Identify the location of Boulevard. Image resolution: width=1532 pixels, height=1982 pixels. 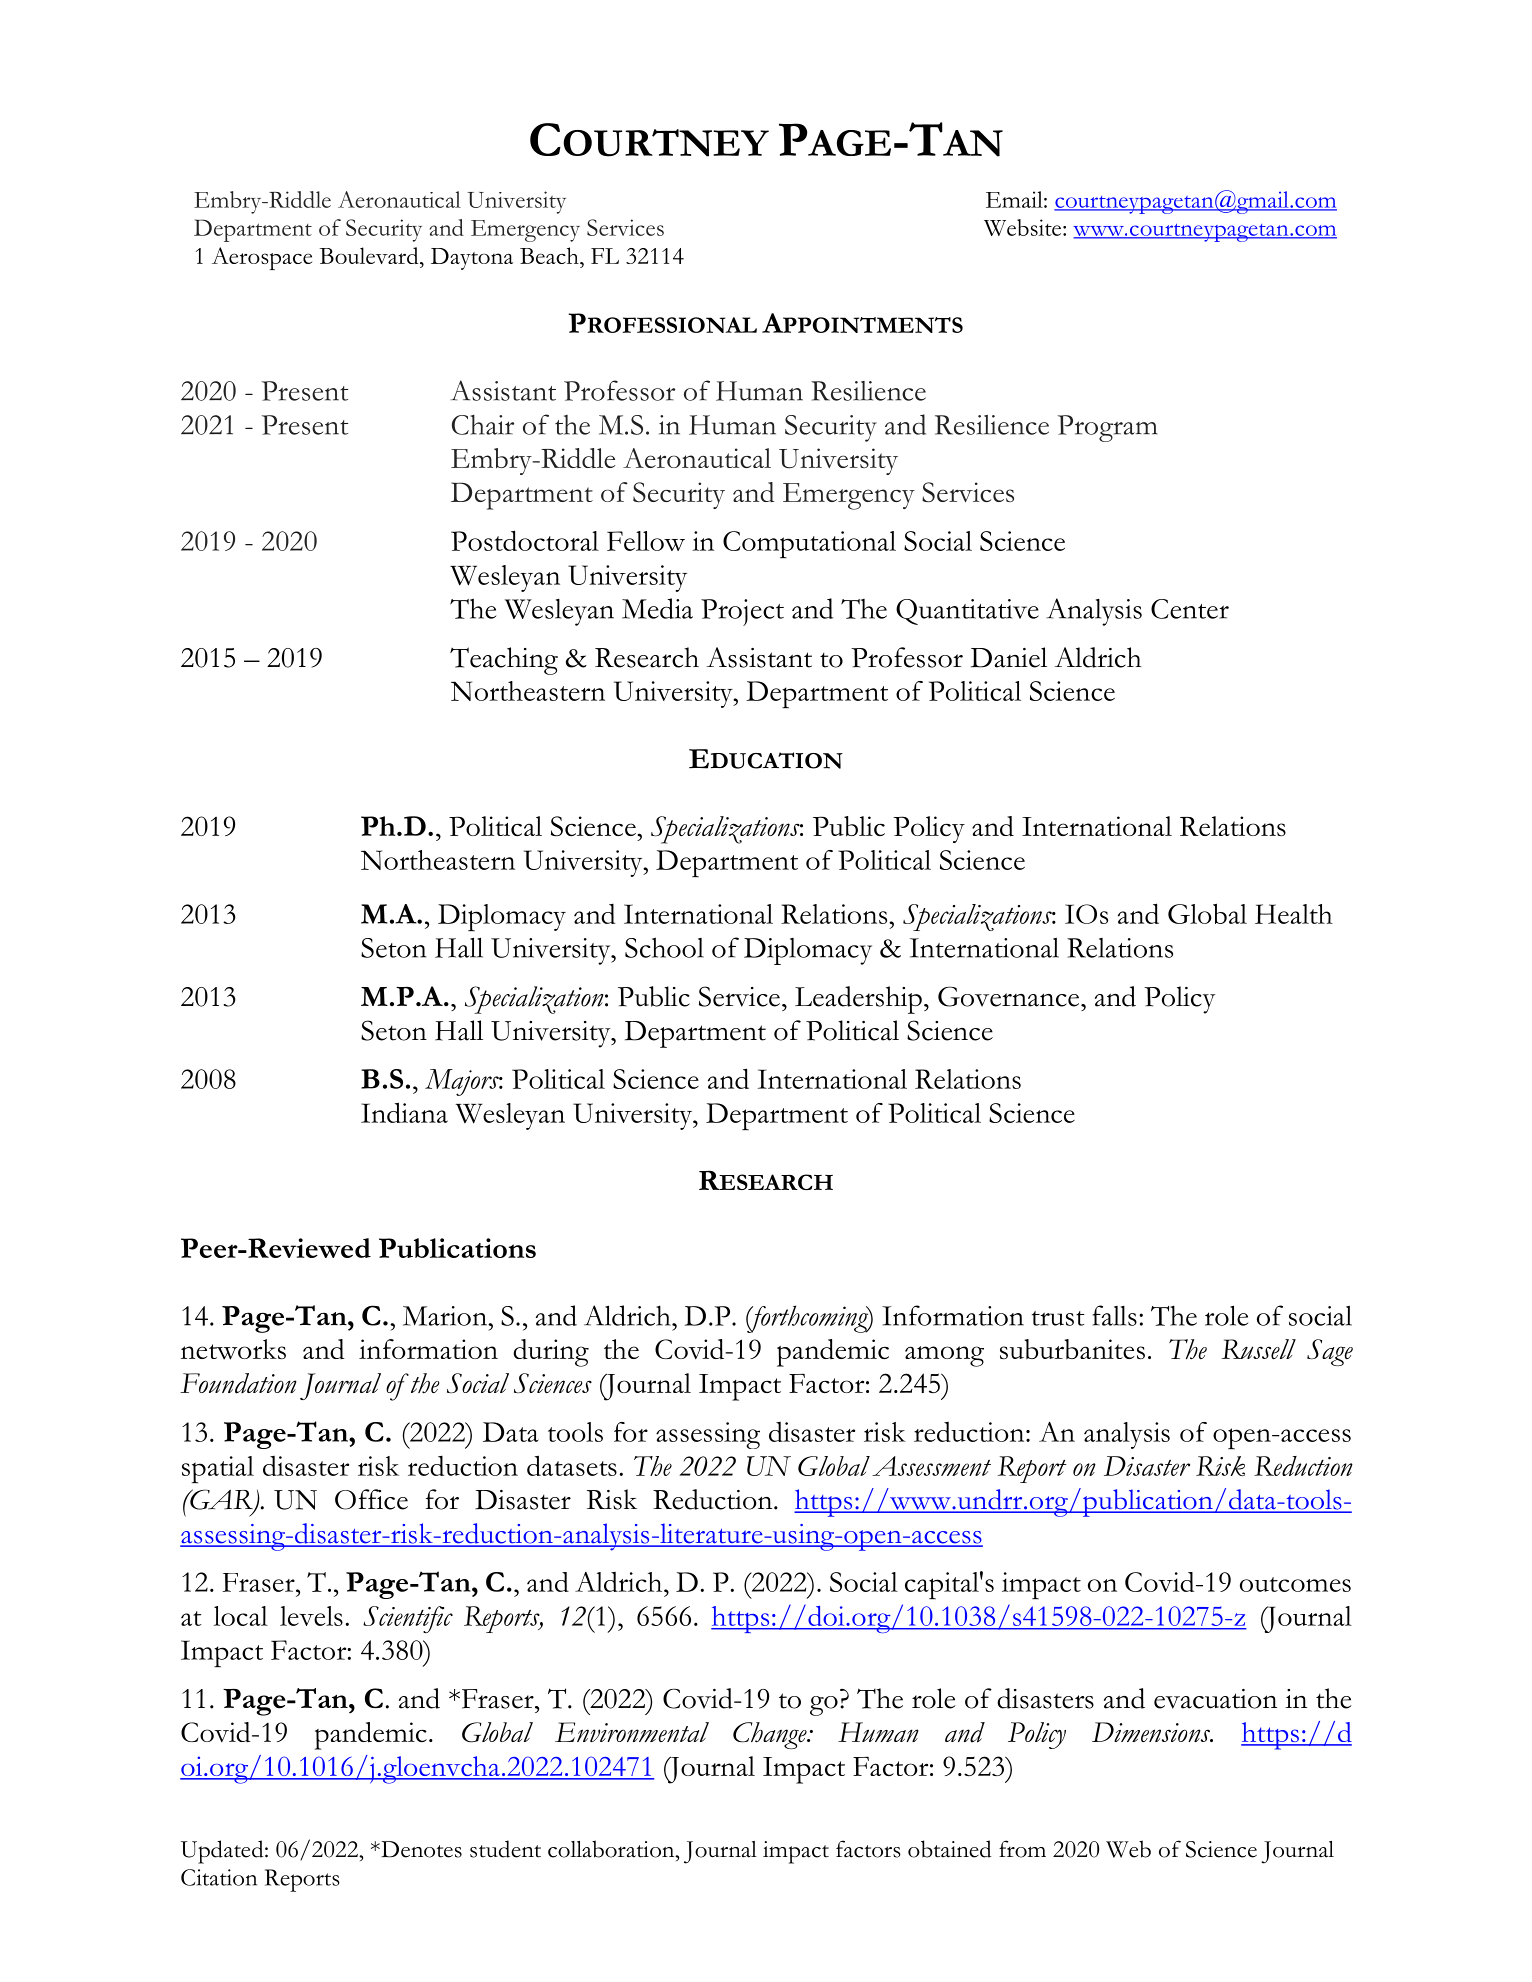
(370, 255).
